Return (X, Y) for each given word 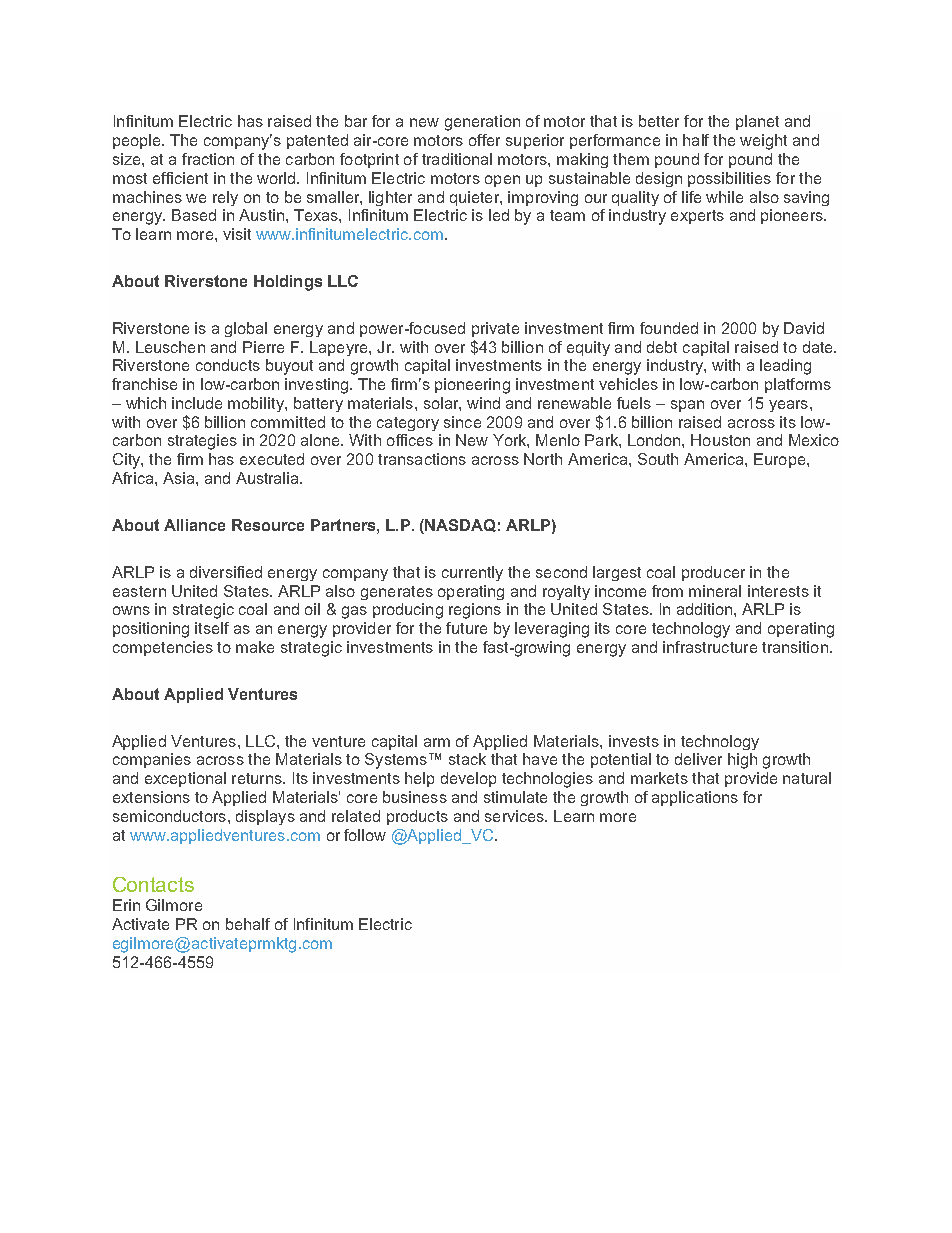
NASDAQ (460, 525)
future (466, 628)
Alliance (194, 525)
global (246, 329)
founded (669, 328)
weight (763, 142)
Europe (781, 460)
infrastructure (710, 647)
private (495, 329)
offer (484, 140)
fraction (208, 159)
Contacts (153, 884)
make (255, 647)
